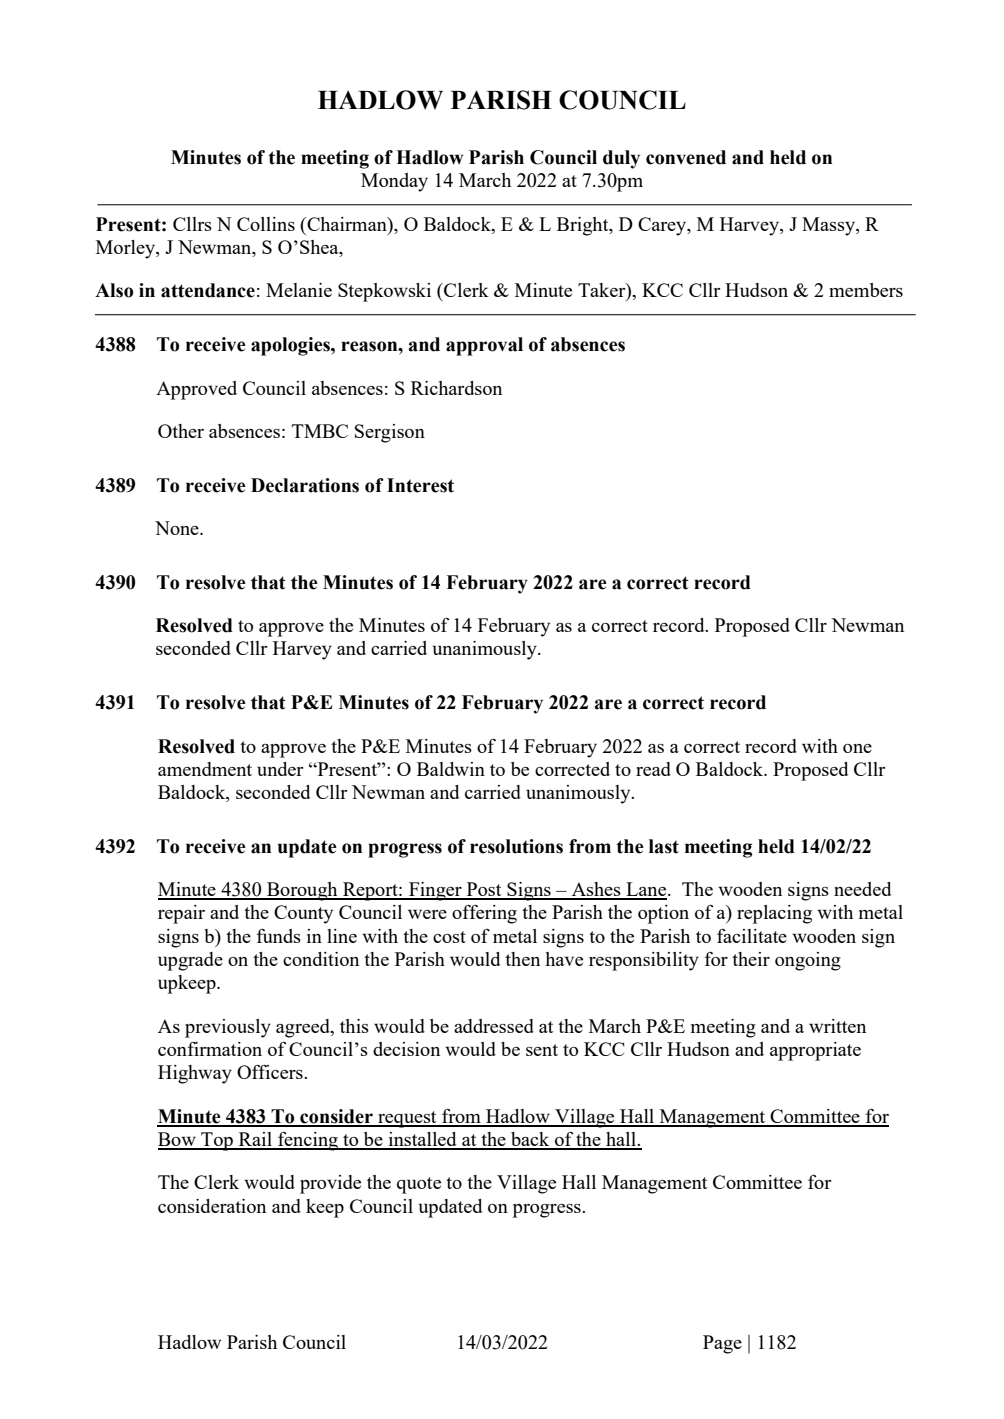 This screenshot has height=1419, width=1004. What do you see at coordinates (494, 1026) in the screenshot?
I see `addressed` at bounding box center [494, 1026].
